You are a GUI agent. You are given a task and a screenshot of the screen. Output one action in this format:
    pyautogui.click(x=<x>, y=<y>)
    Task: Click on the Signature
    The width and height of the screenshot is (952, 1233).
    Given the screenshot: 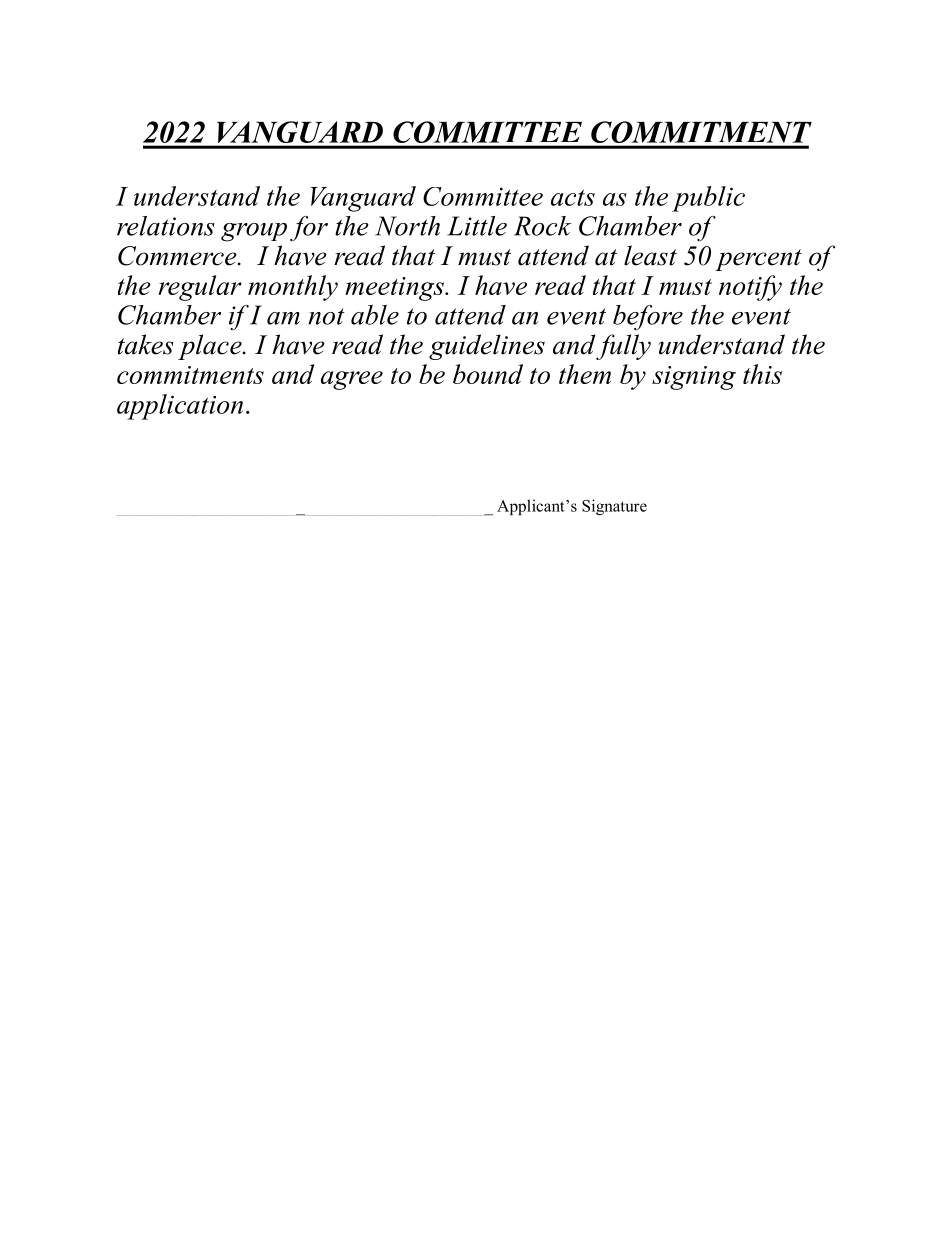 What is the action you would take?
    pyautogui.click(x=614, y=507)
